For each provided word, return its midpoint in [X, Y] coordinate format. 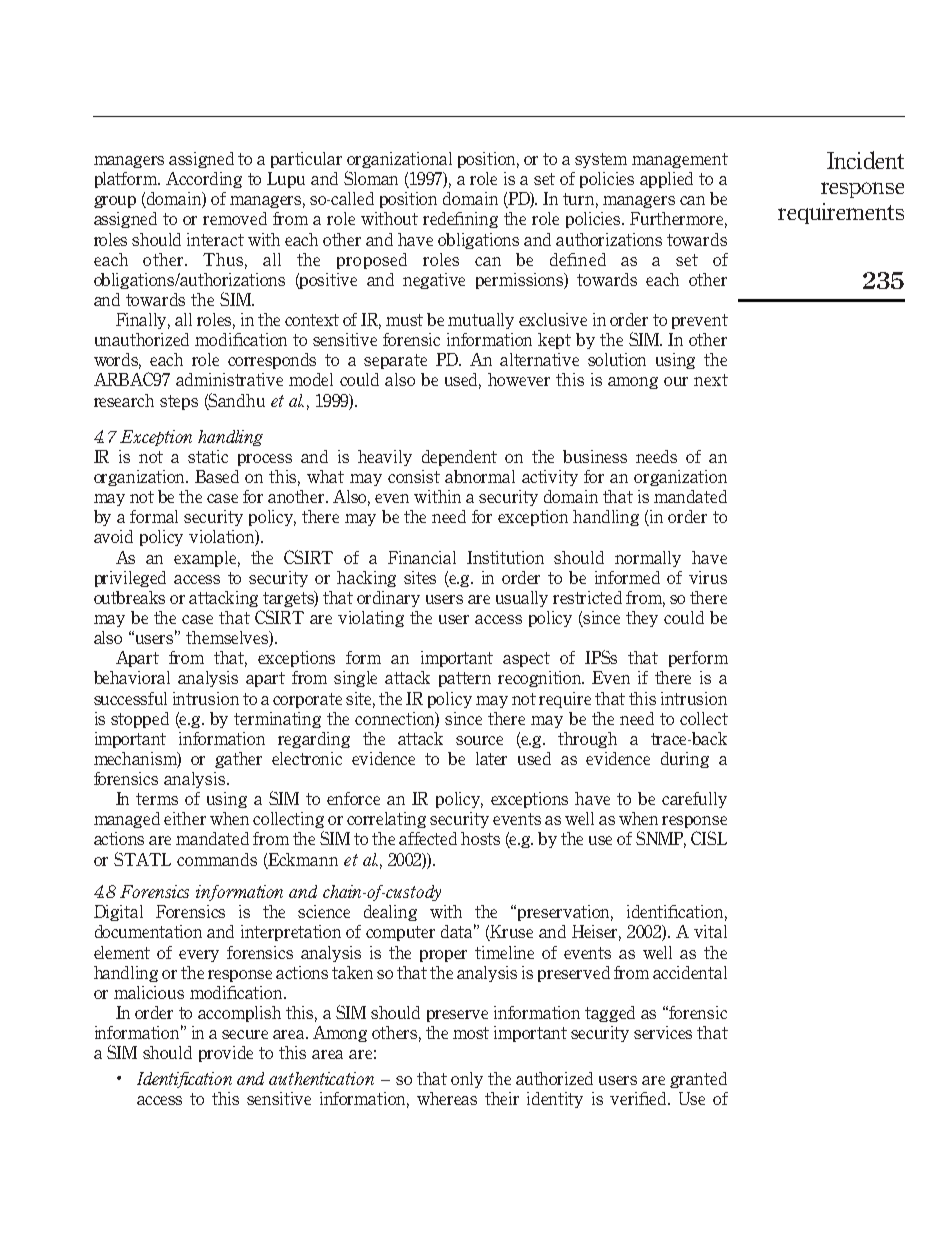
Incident [865, 160]
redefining [460, 220]
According [204, 180]
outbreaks [129, 597]
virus [708, 577]
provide [226, 1054]
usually [522, 599]
